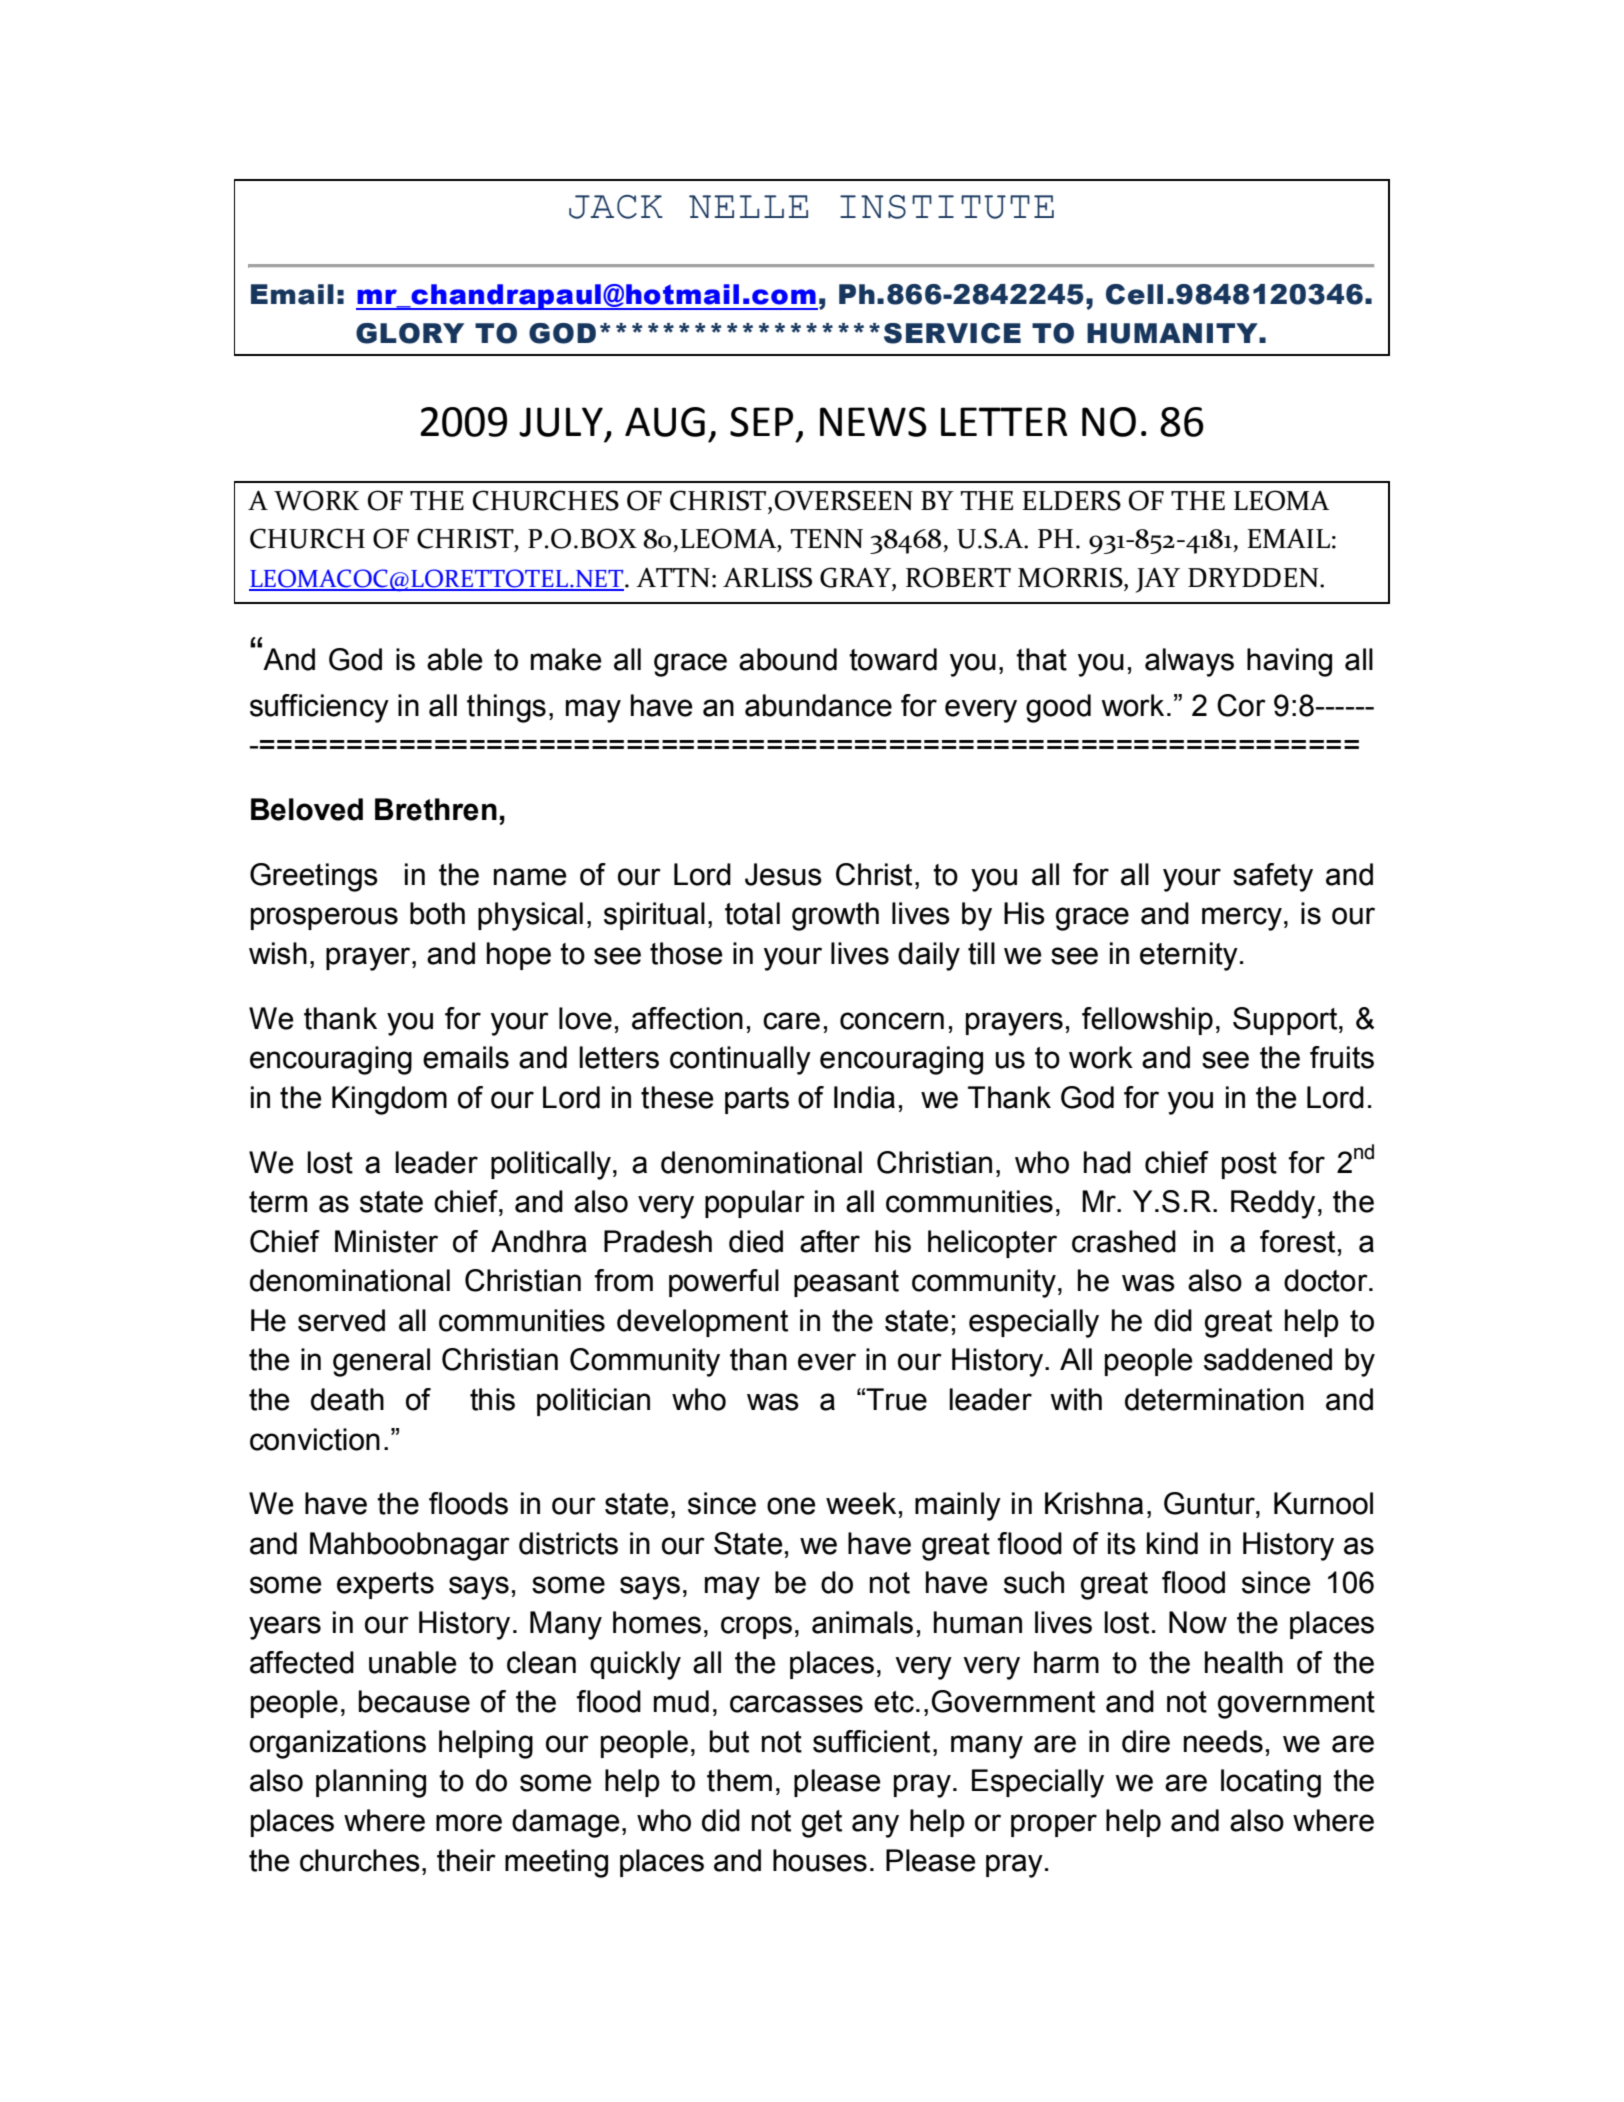 The image size is (1624, 2102). Describe the element at coordinates (319, 708) in the image. I see `sufficiency` at that location.
